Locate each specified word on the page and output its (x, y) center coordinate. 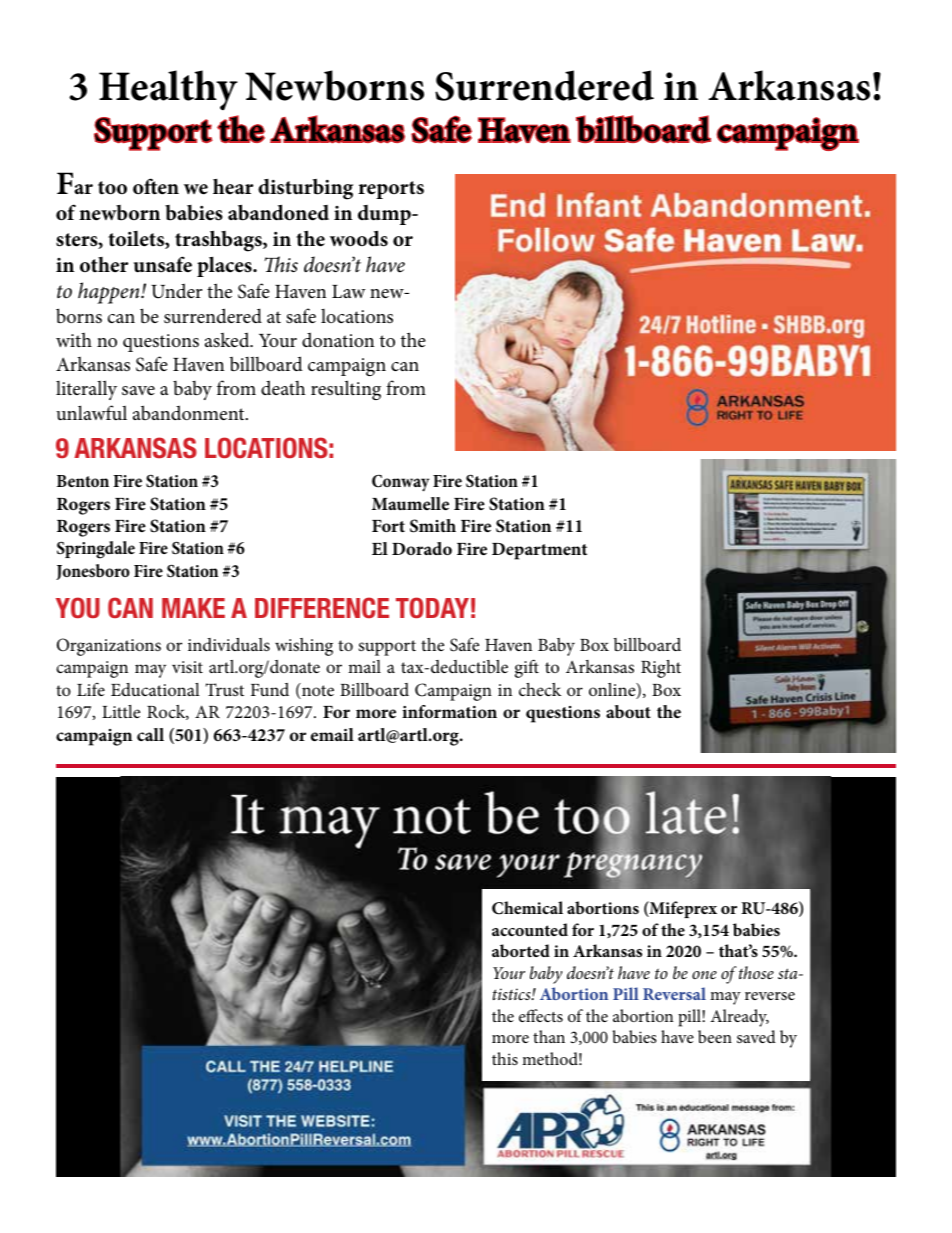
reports (391, 190)
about (628, 711)
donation (338, 339)
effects (541, 1015)
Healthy (168, 90)
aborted (521, 950)
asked (228, 339)
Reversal (674, 993)
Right (661, 669)
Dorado (422, 548)
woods (359, 238)
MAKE (193, 608)
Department (539, 551)
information (449, 711)
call (150, 734)
